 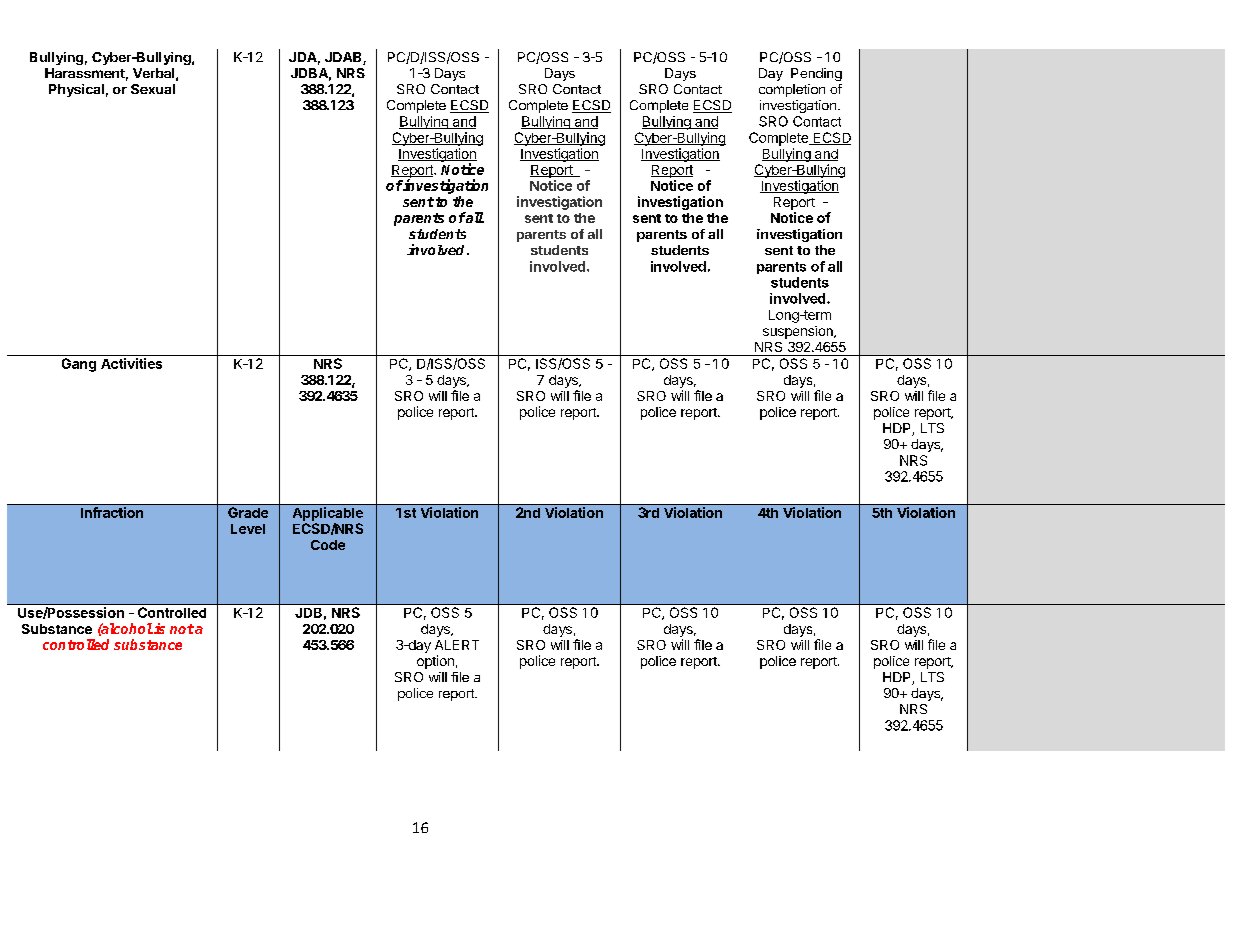 What do you see at coordinates (153, 89) in the screenshot?
I see `Sexual` at bounding box center [153, 89].
